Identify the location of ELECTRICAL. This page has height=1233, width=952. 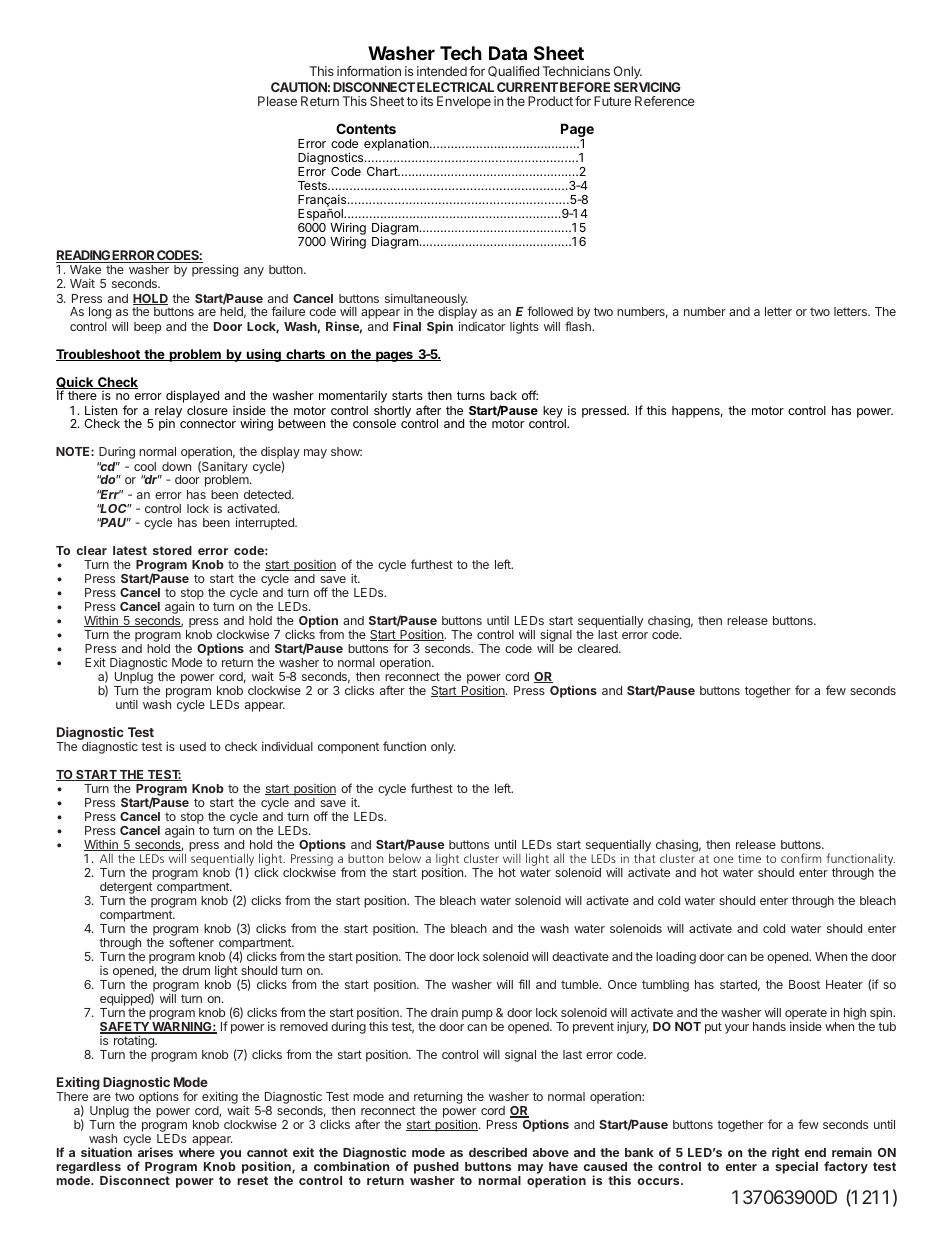
(455, 87).
